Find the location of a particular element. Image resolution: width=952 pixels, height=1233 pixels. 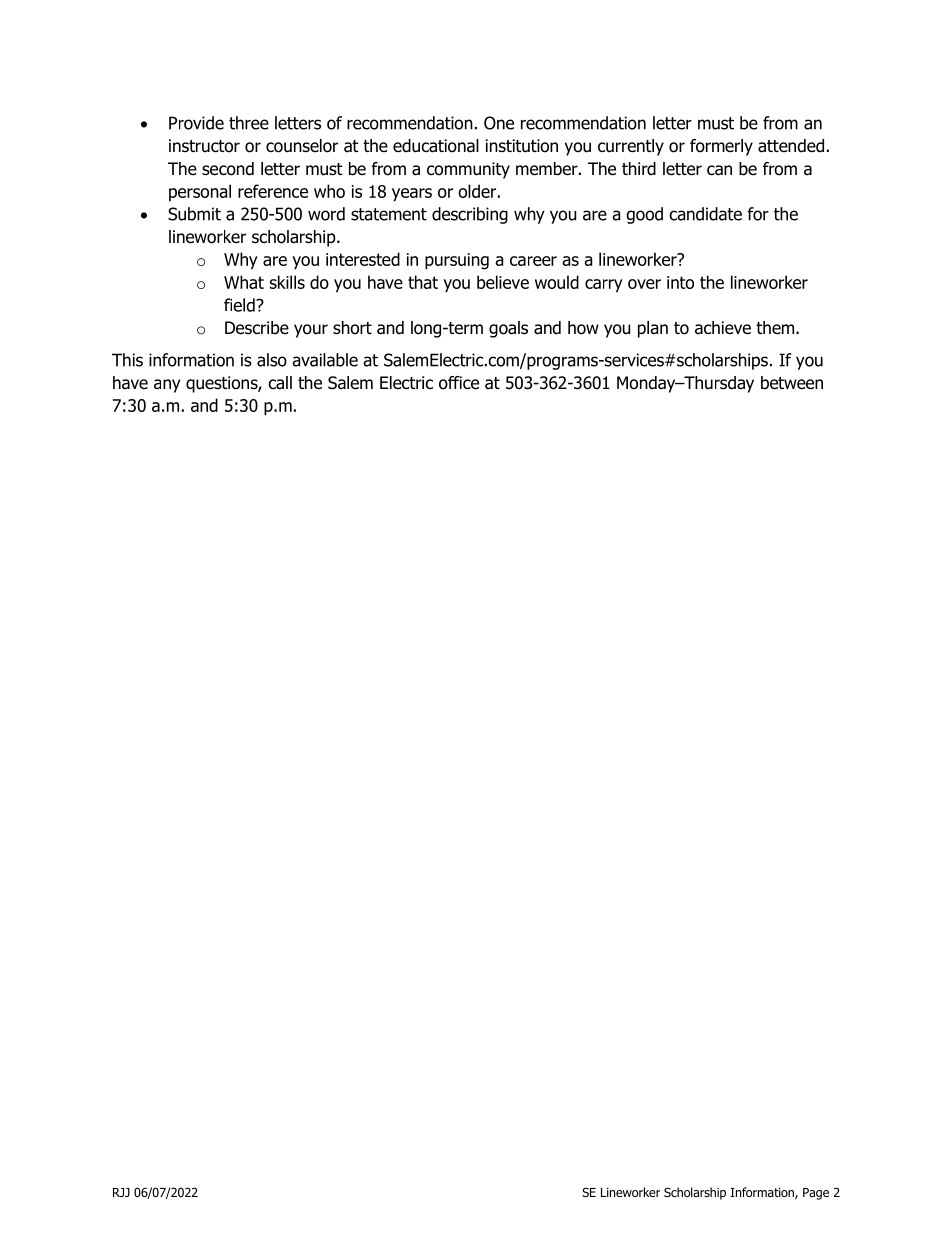

call is located at coordinates (280, 383).
